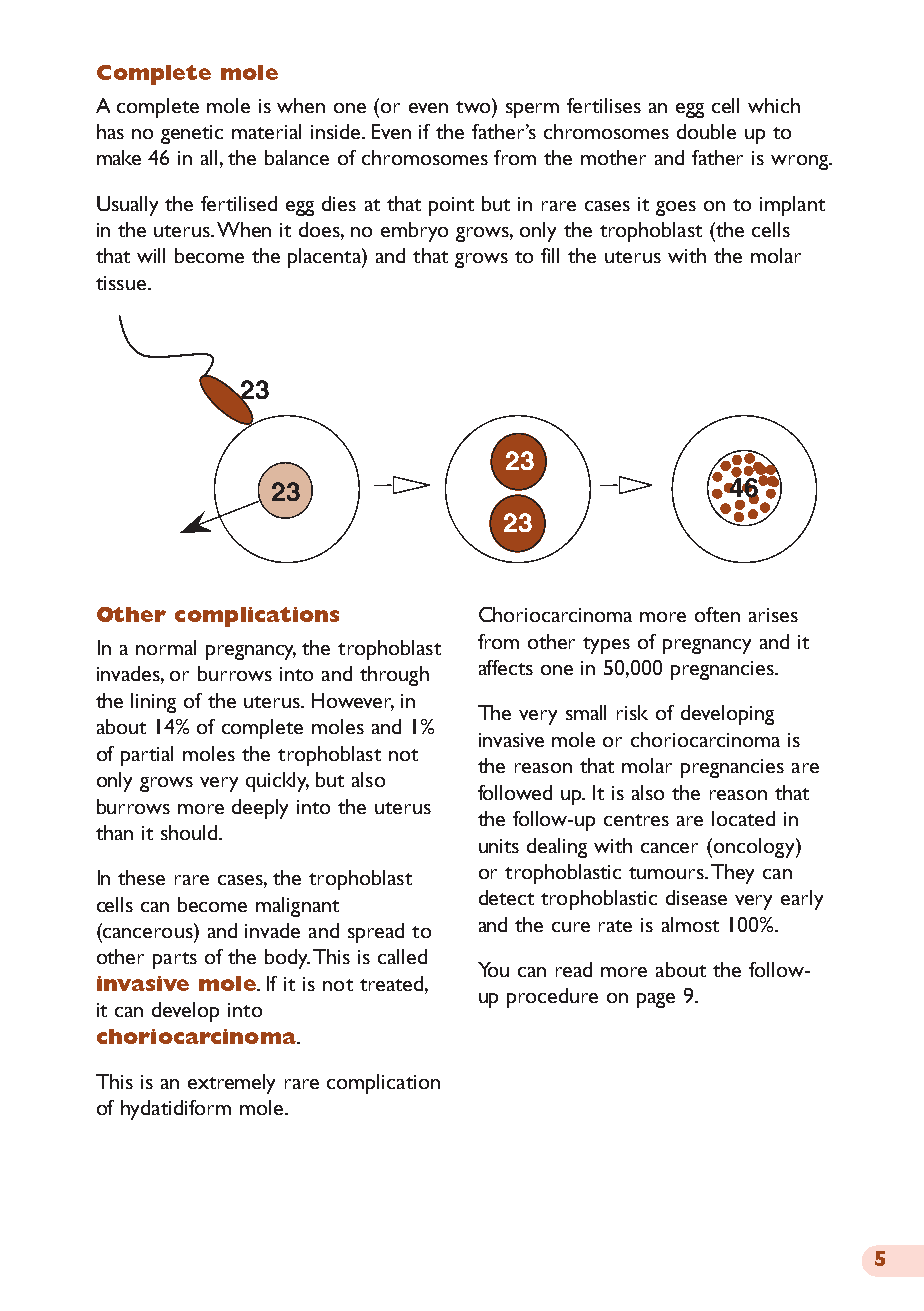 The height and width of the page is (1311, 924). Describe the element at coordinates (656, 1000) in the page. I see `page` at that location.
